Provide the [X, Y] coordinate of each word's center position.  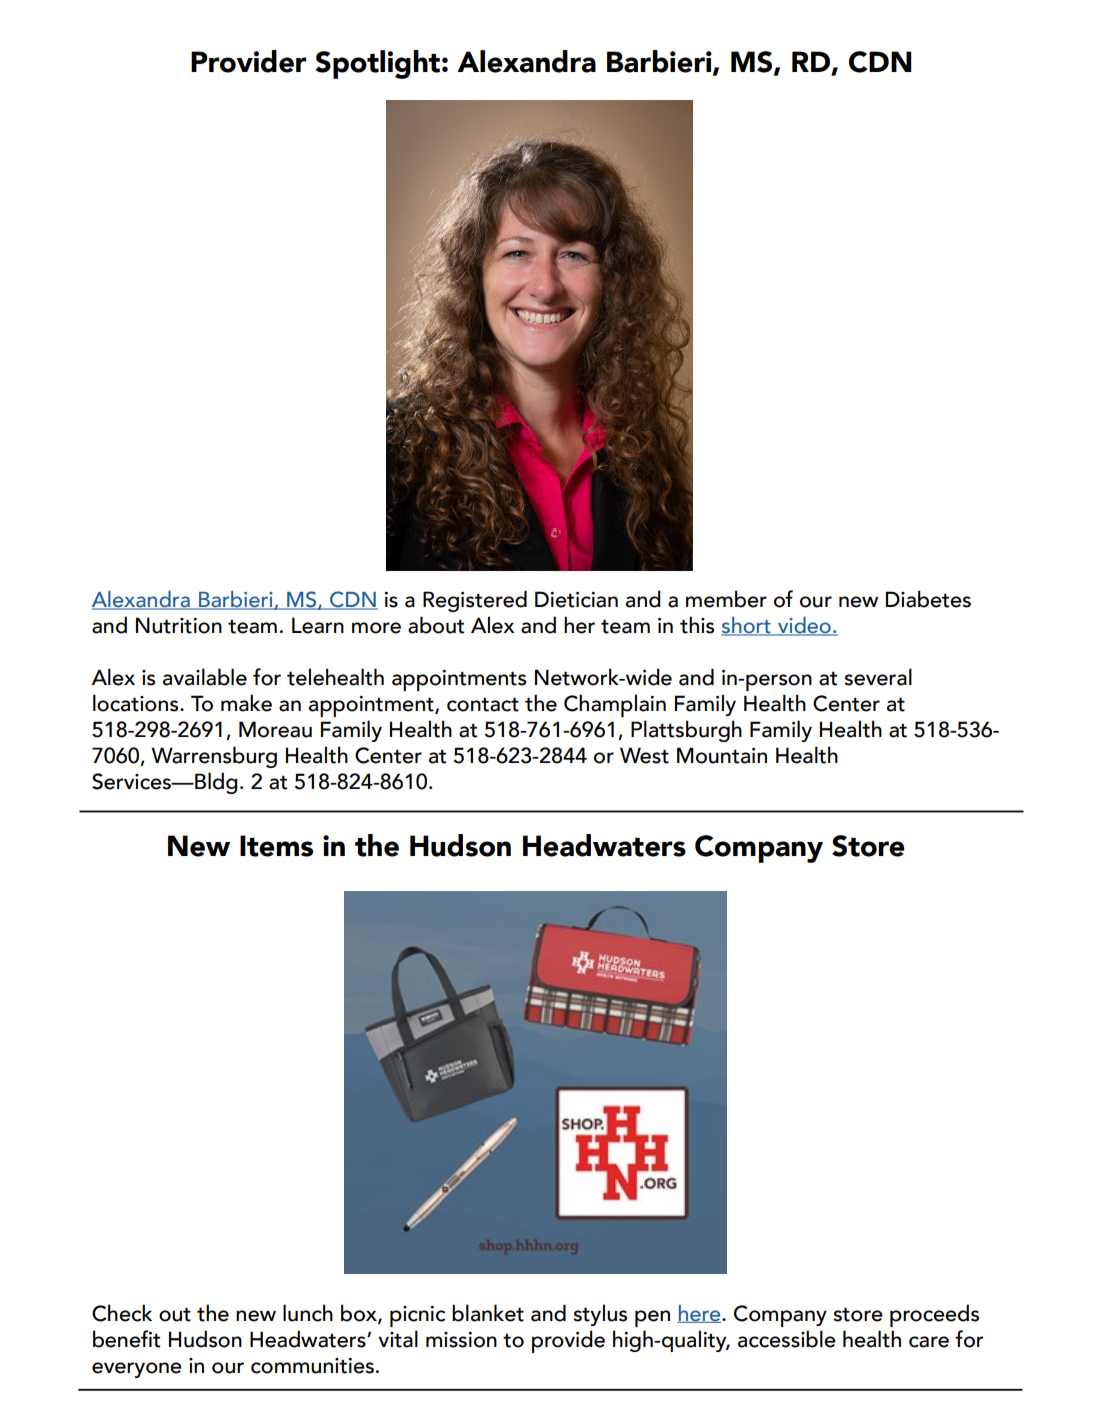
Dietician [576, 599]
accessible [787, 1339]
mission [461, 1340]
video [804, 626]
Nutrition [179, 625]
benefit [126, 1339]
